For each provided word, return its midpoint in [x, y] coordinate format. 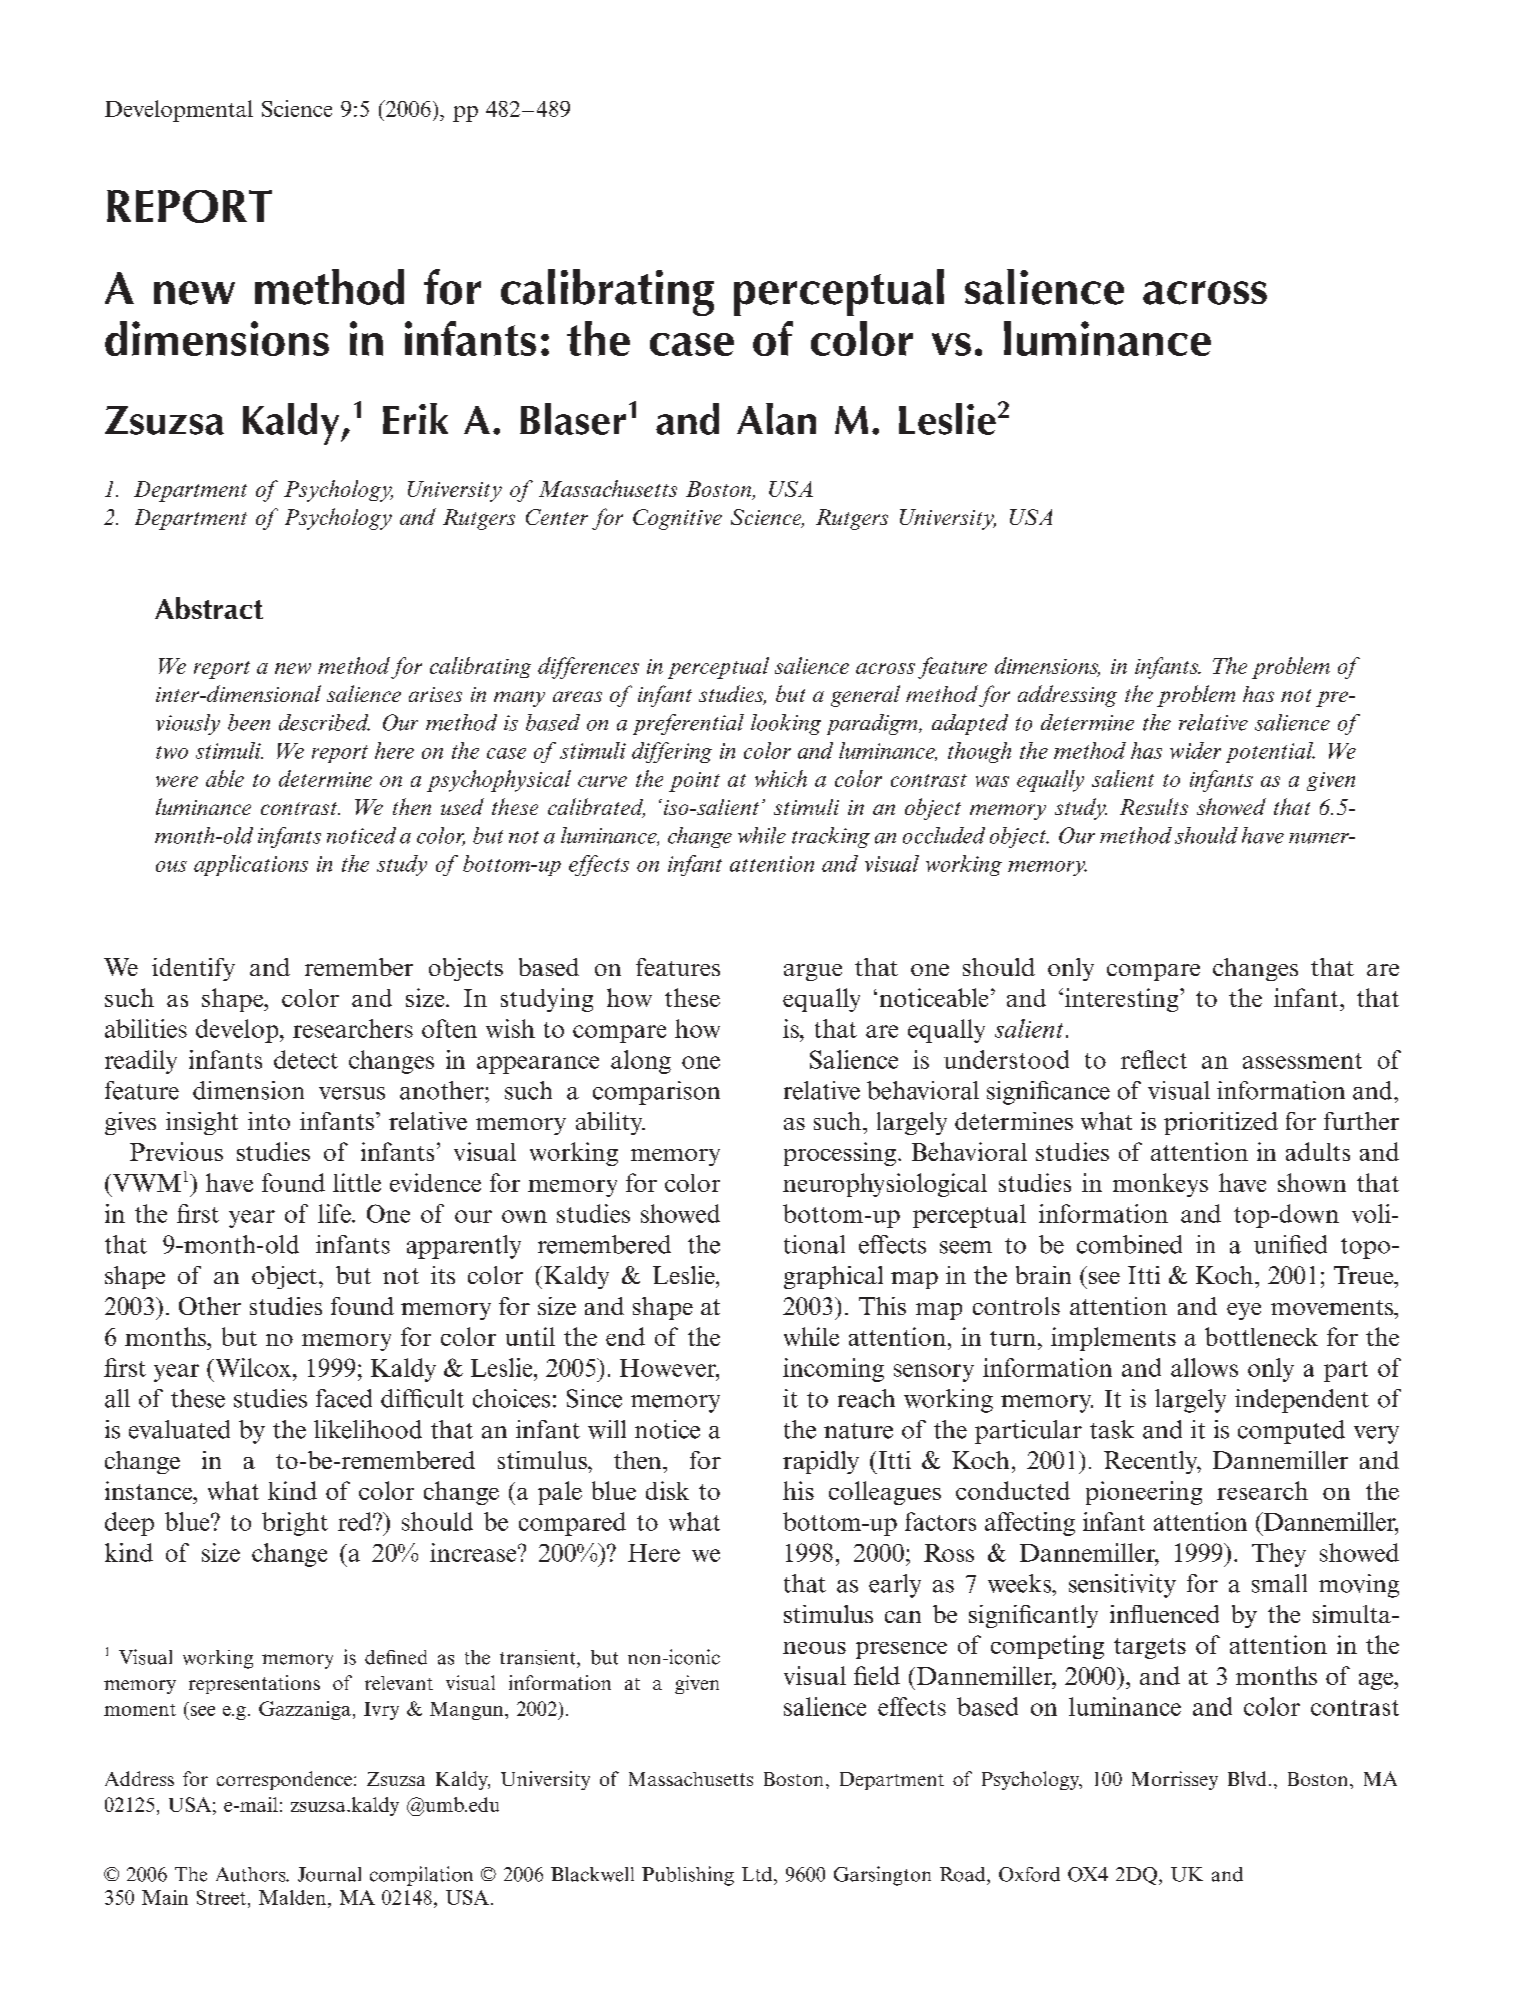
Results [1154, 806]
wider [1195, 750]
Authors [252, 1874]
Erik [415, 418]
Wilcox [252, 1367]
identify [193, 969]
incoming [833, 1370]
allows [1204, 1367]
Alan [776, 419]
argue [813, 972]
